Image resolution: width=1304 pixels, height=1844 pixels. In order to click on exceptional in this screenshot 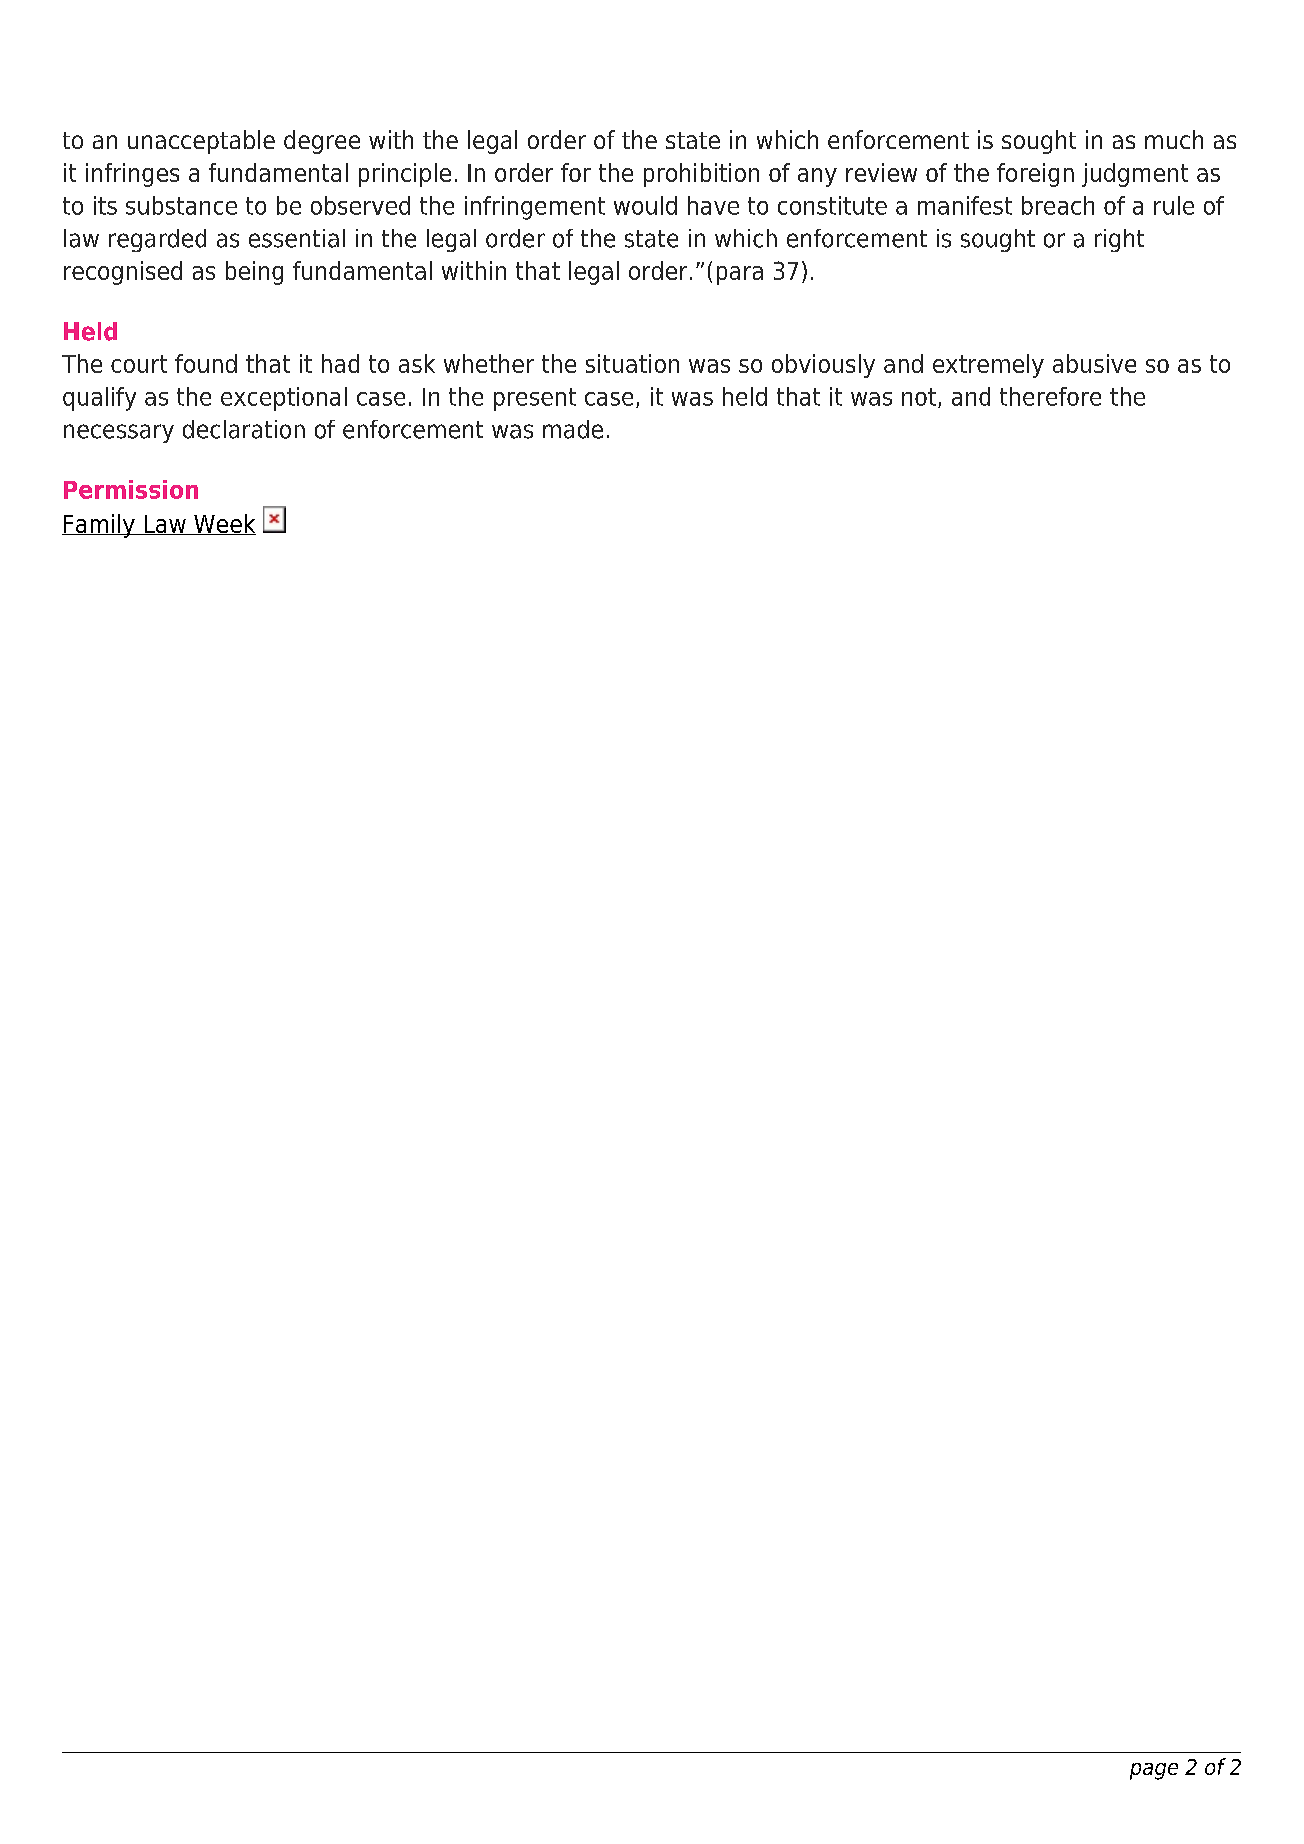, I will do `click(284, 399)`.
